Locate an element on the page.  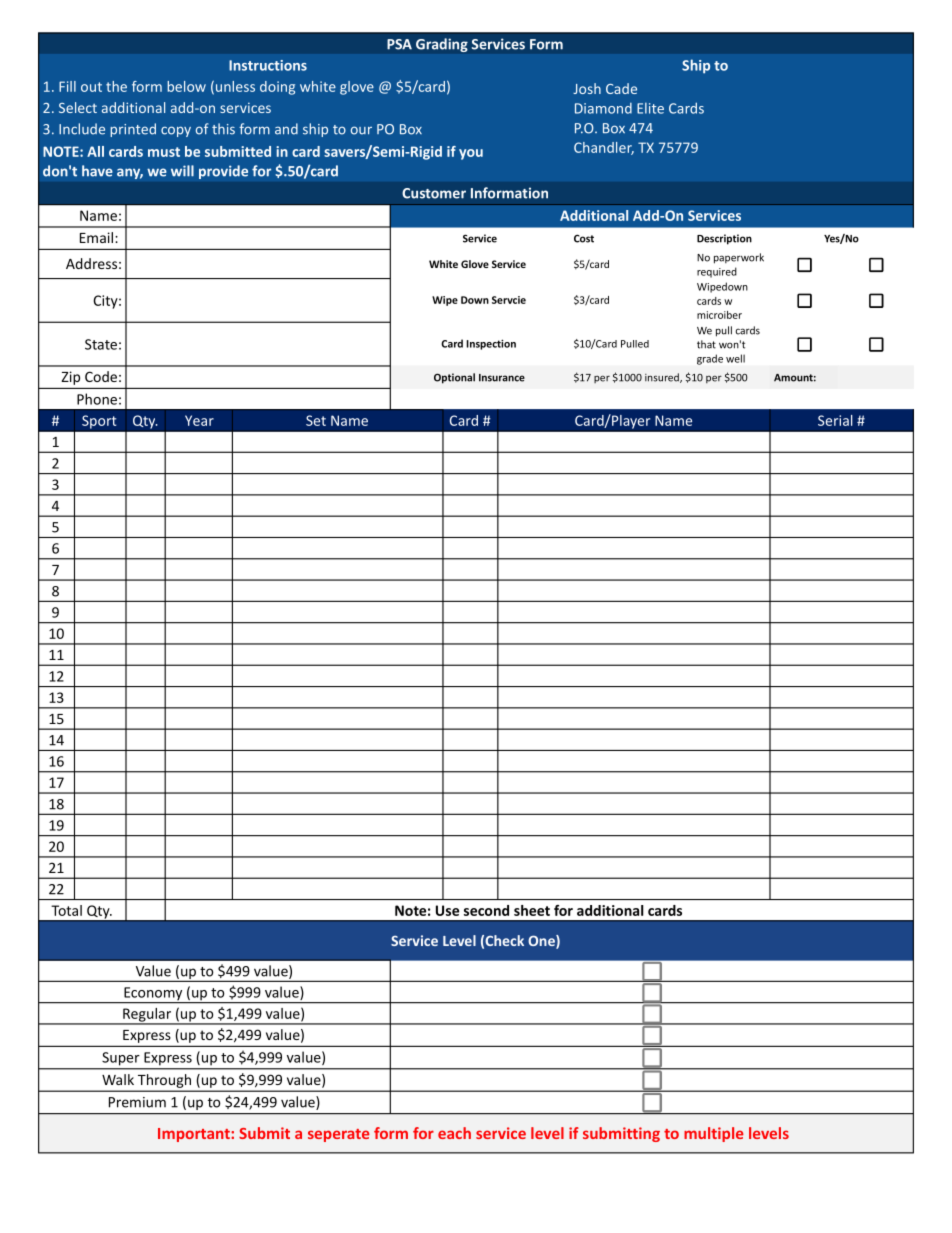
Premium is located at coordinates (137, 1102).
